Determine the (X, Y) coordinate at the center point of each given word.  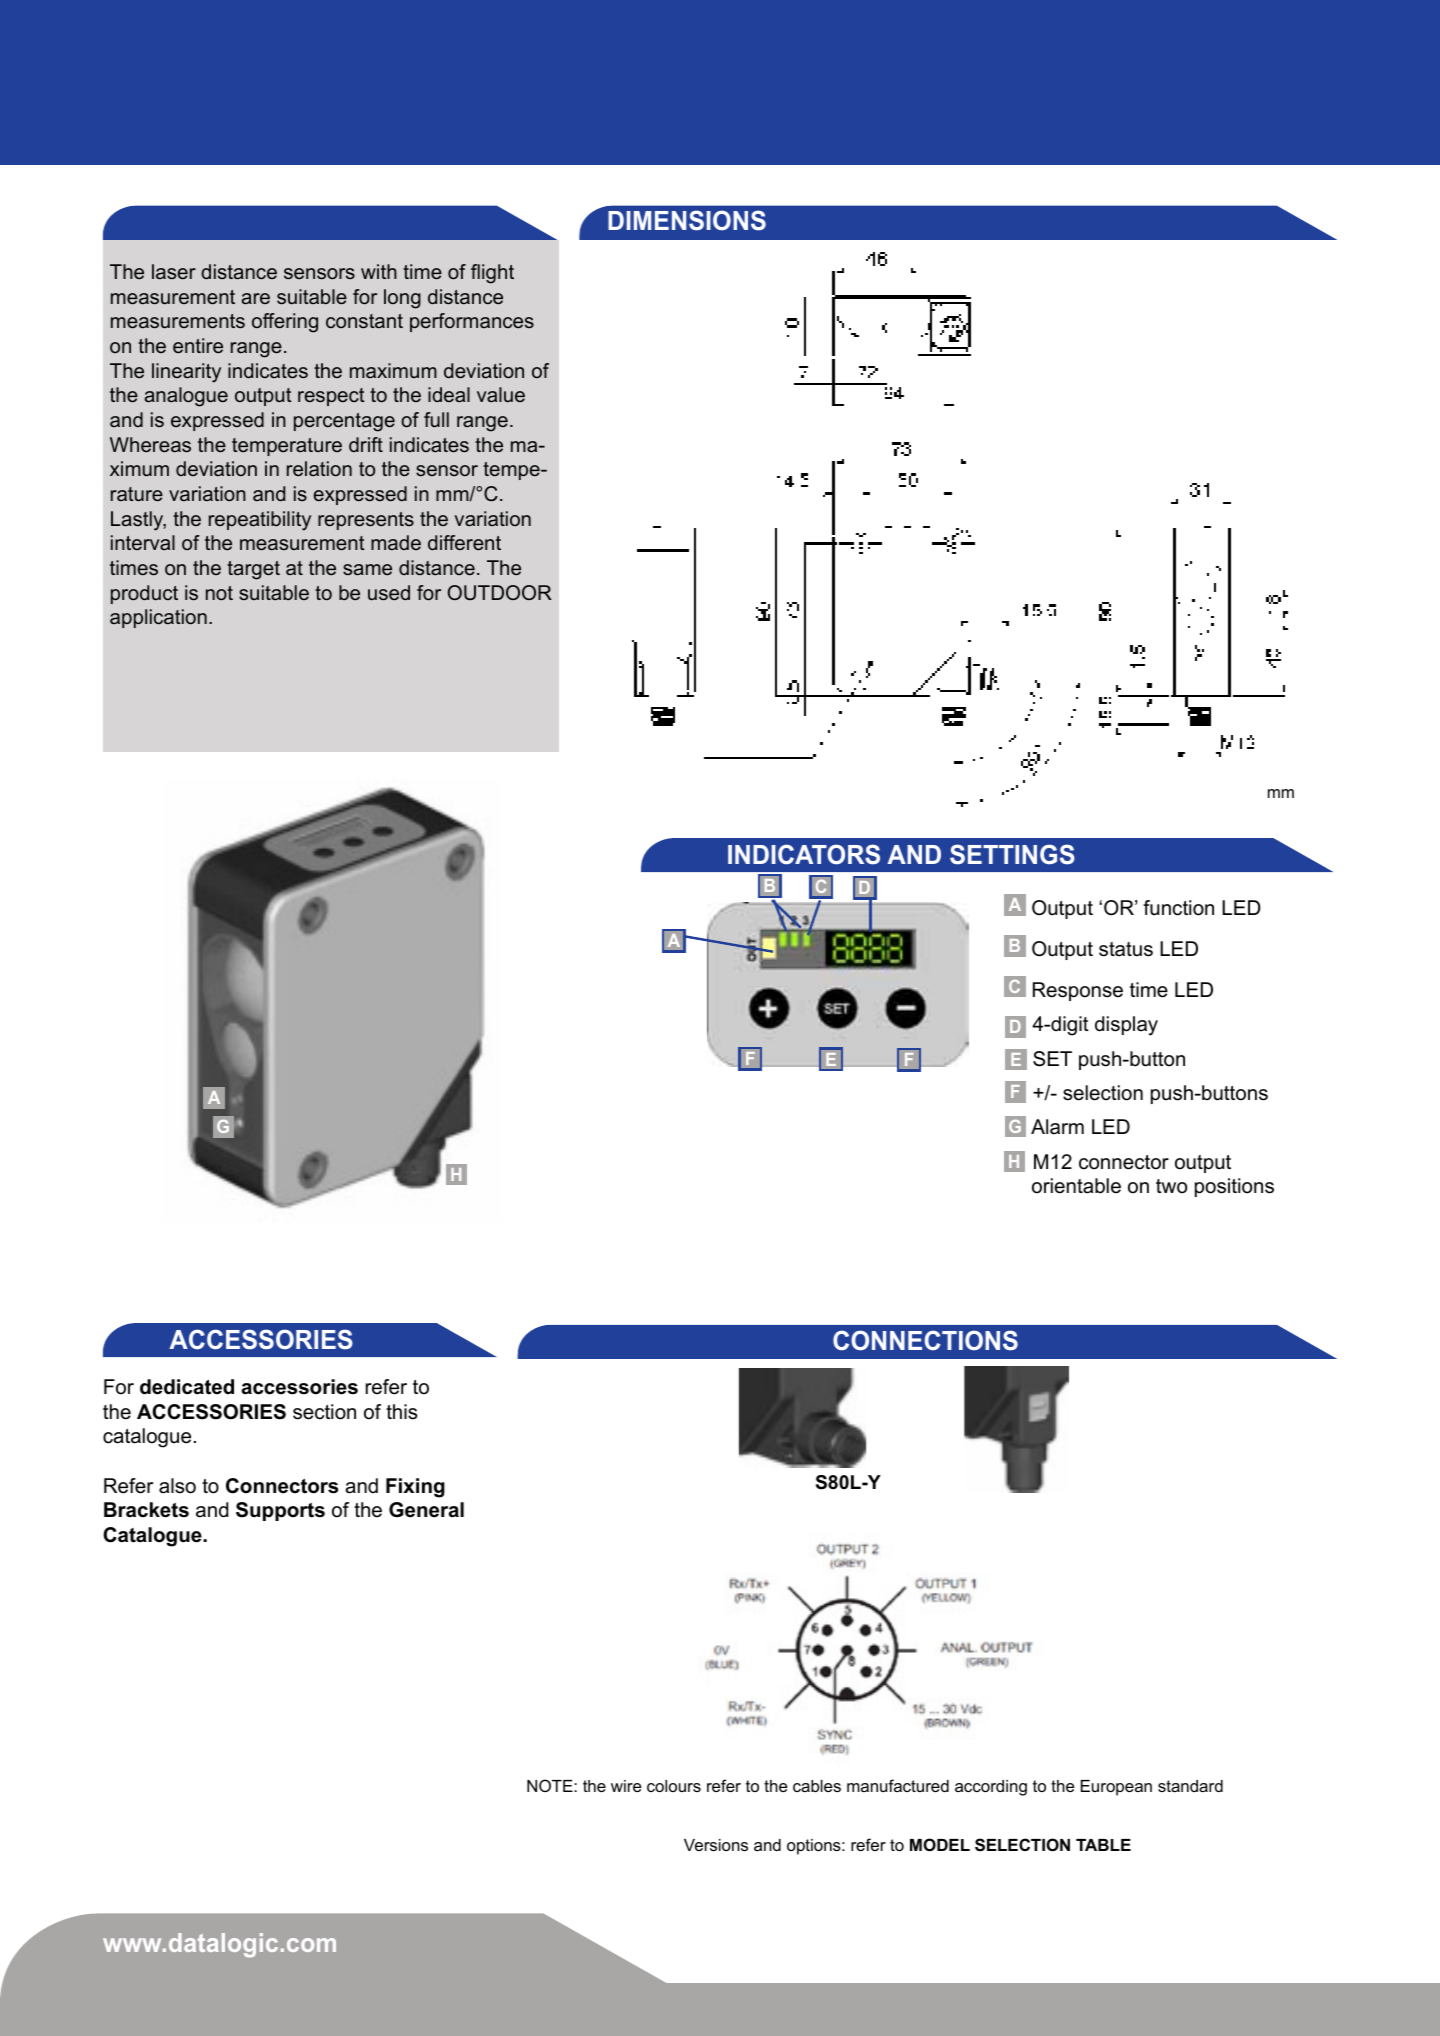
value (501, 394)
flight (492, 274)
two (1171, 1186)
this (401, 1412)
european (1116, 1788)
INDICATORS (804, 854)
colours (674, 1786)
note (551, 1785)
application (158, 618)
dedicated (187, 1387)
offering (285, 323)
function (1178, 908)
